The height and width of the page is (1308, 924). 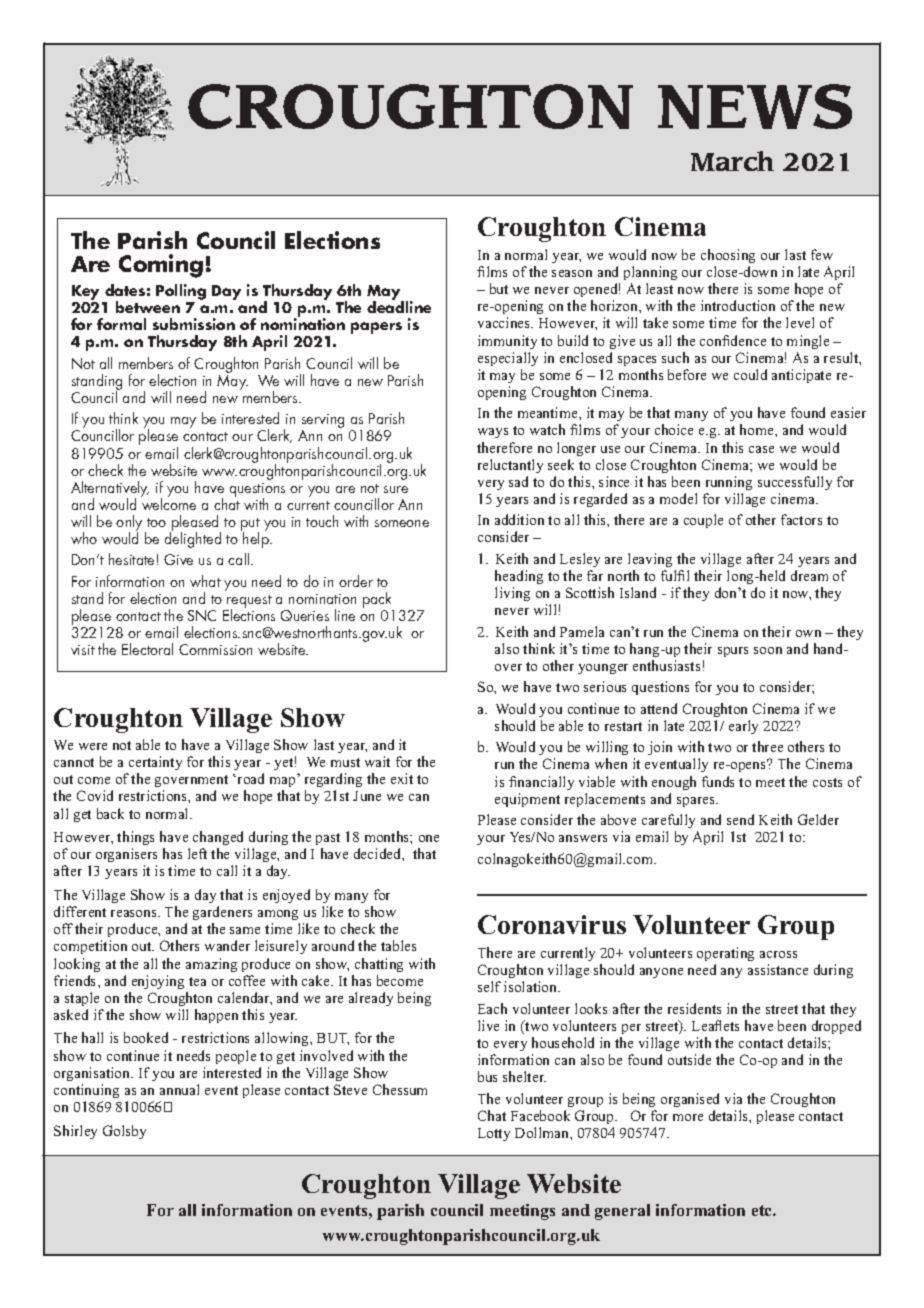 What do you see at coordinates (572, 273) in the page?
I see `season` at bounding box center [572, 273].
